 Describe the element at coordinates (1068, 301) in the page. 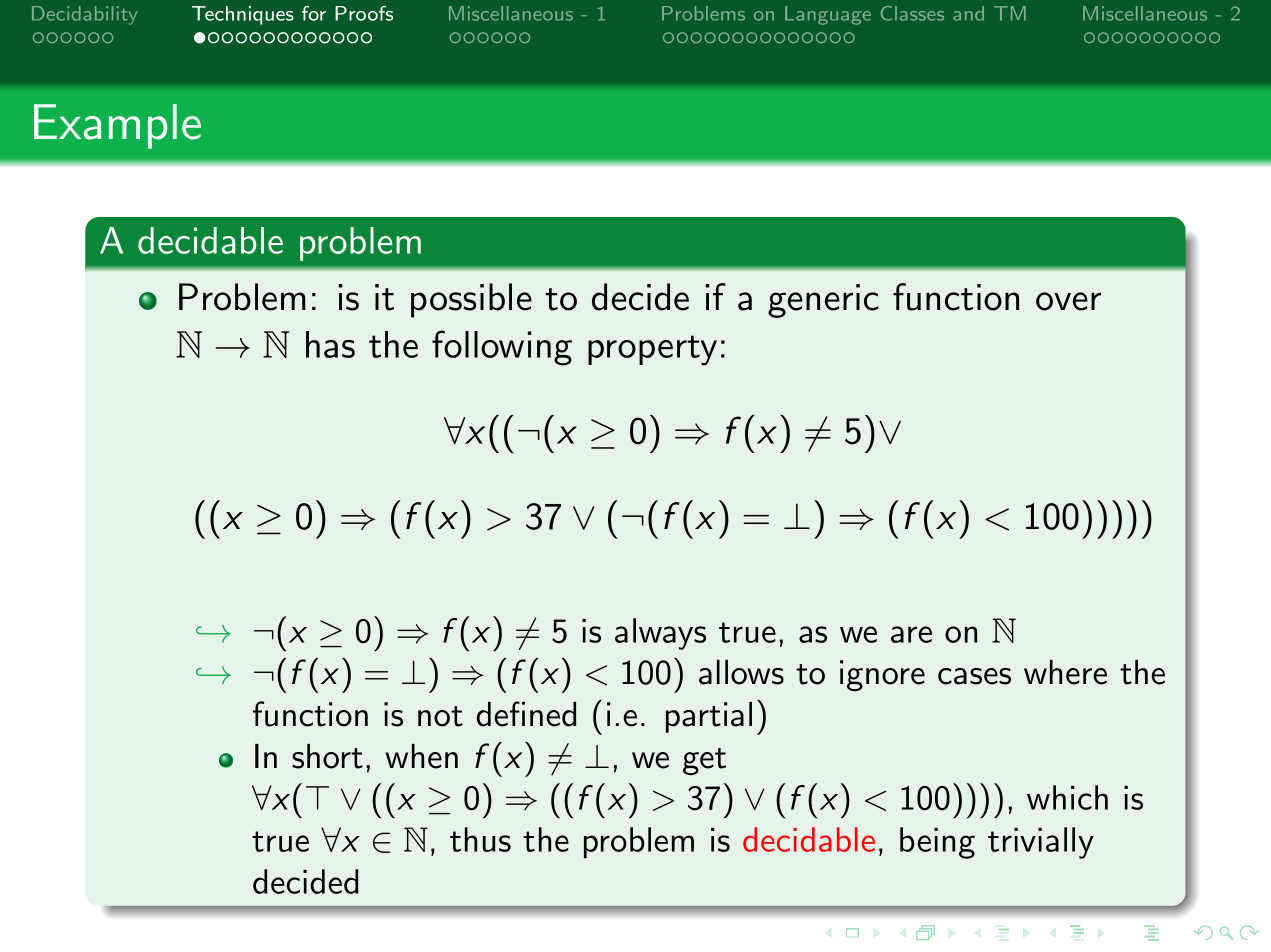

I see `over` at that location.
